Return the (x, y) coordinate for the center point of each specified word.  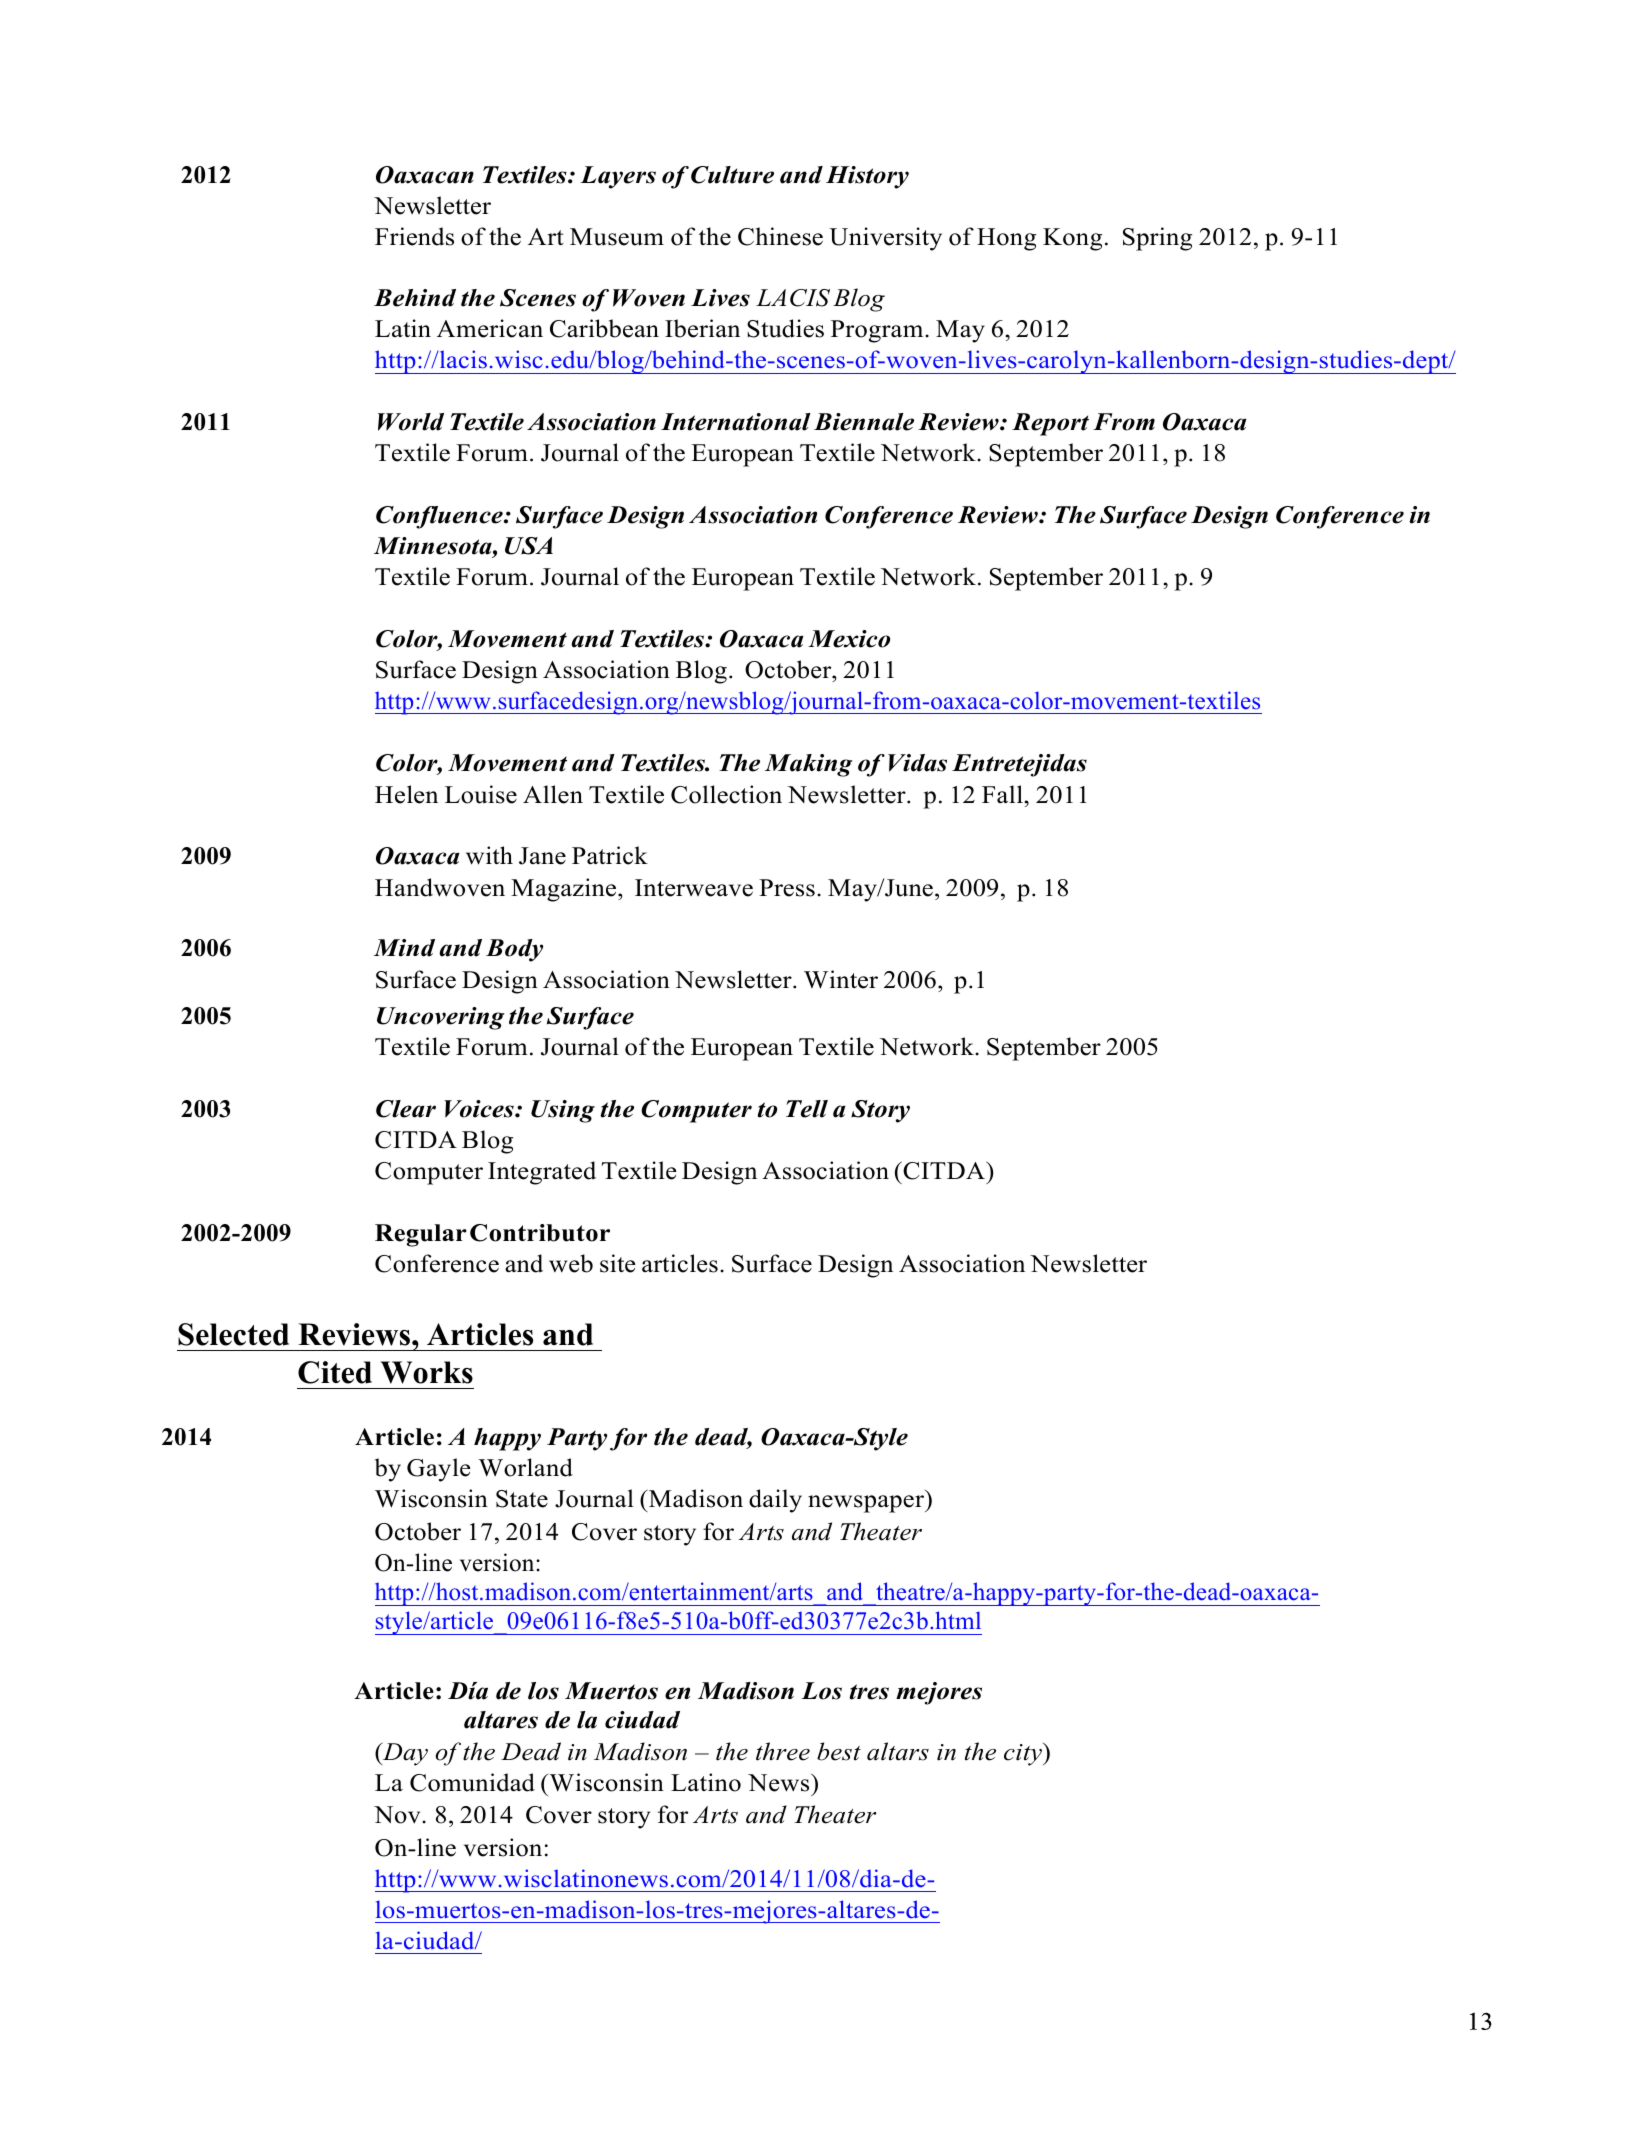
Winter (841, 979)
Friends (414, 236)
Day (404, 1754)
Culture (732, 175)
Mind (404, 948)
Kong (1072, 239)
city (1024, 1754)
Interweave (694, 888)
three (783, 1751)
